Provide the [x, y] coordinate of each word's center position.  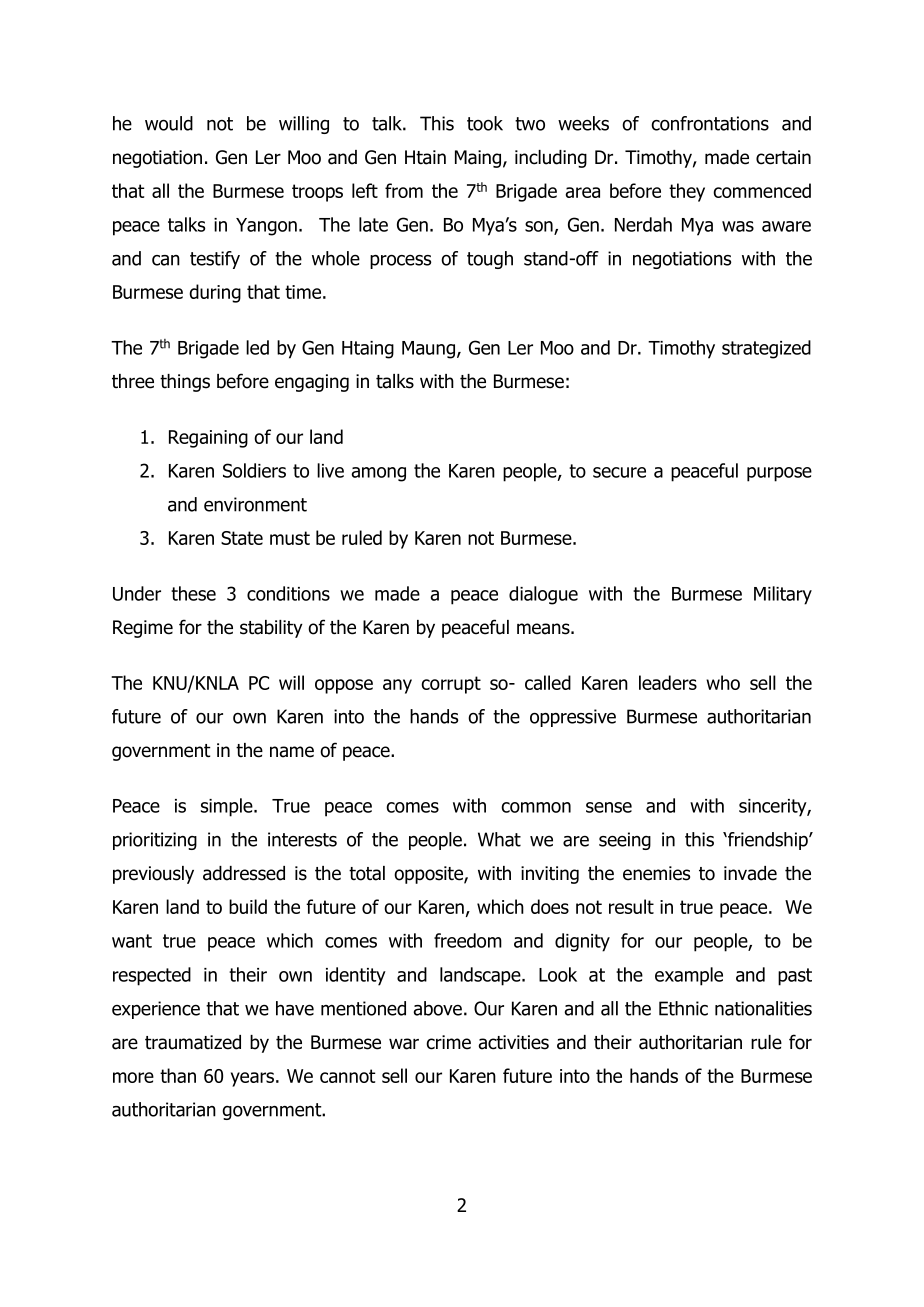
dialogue [543, 595]
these [193, 593]
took [485, 123]
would [169, 123]
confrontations [710, 123]
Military [783, 595]
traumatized [193, 1042]
